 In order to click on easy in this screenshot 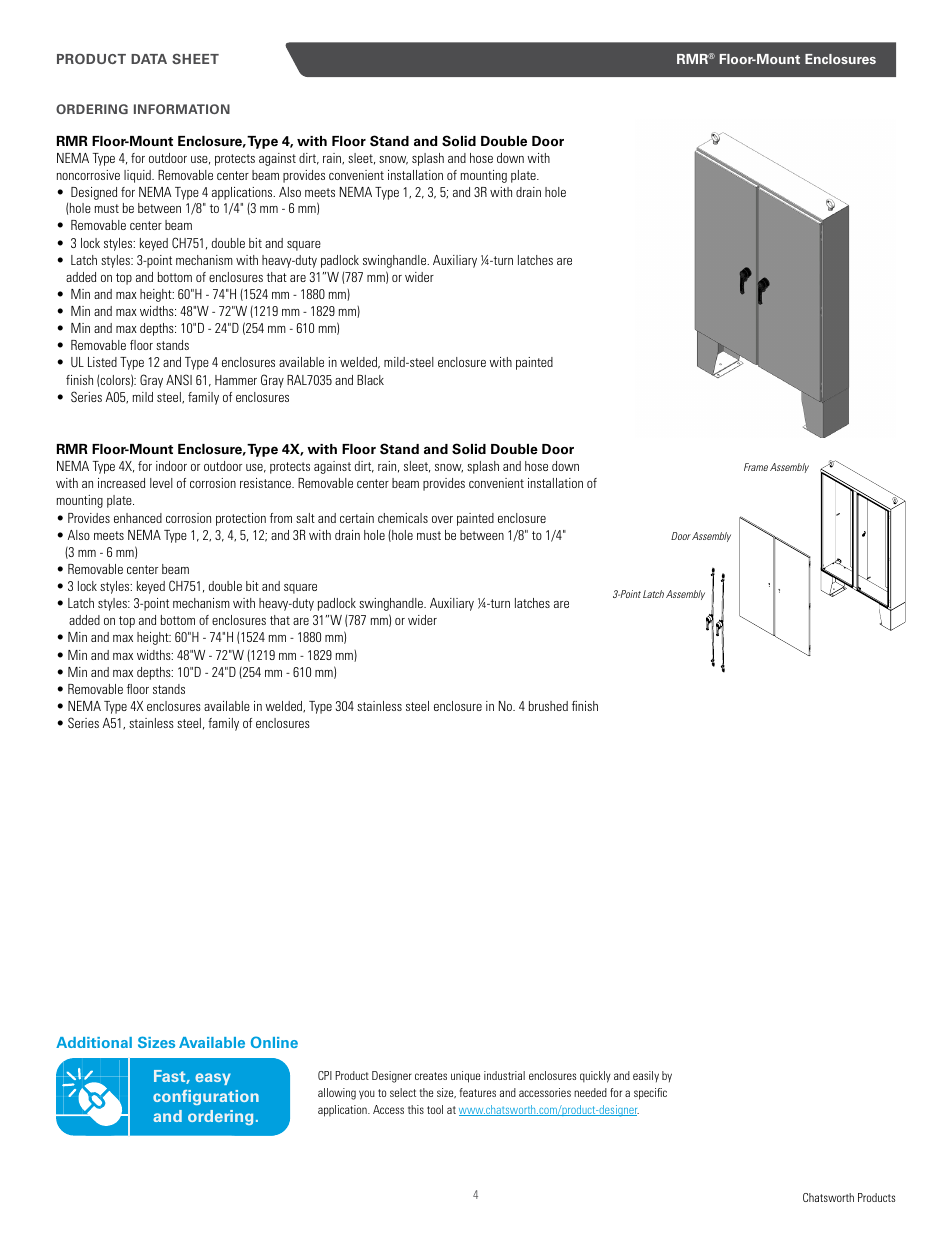, I will do `click(213, 1079)`.
